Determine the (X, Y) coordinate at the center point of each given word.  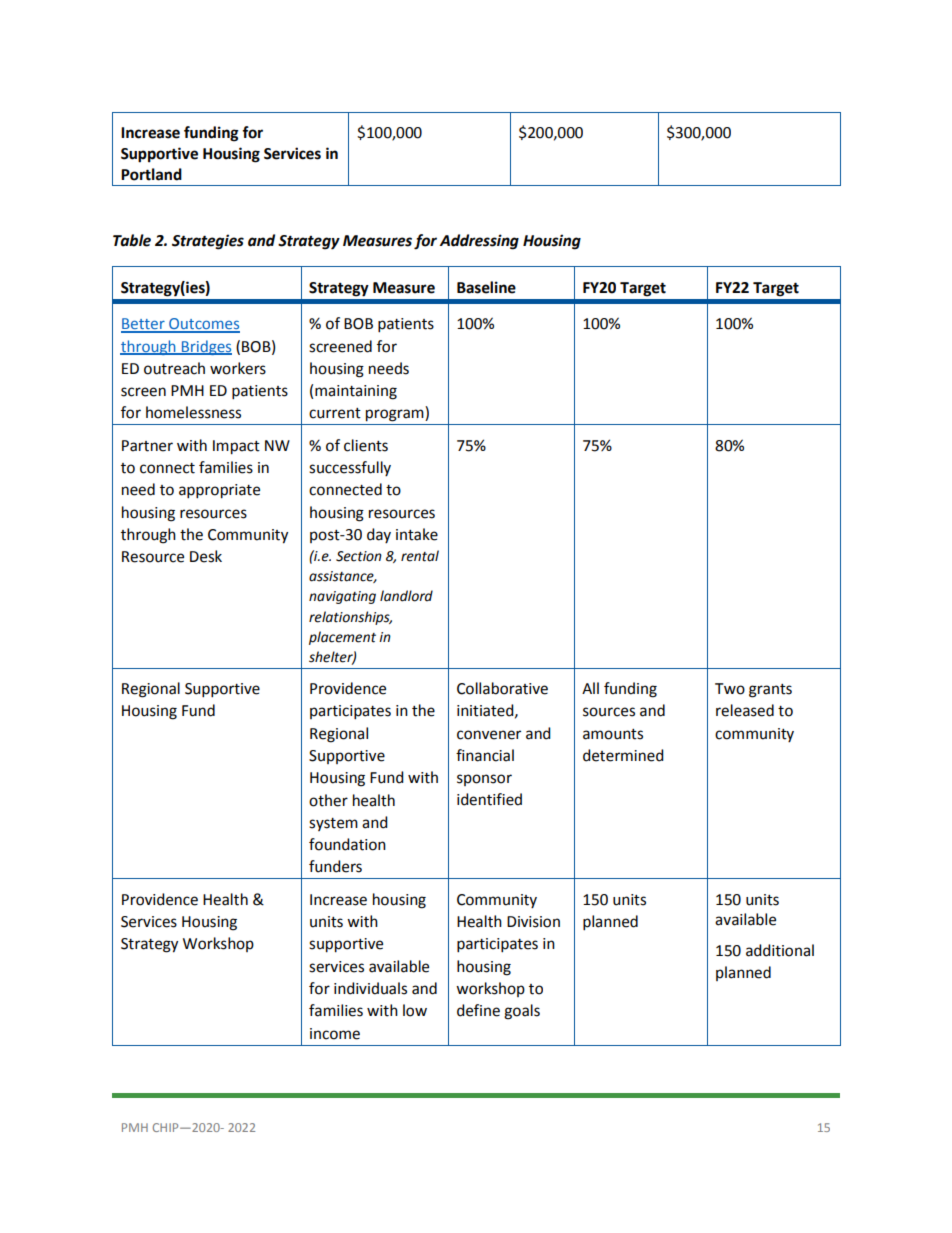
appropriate (219, 491)
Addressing (479, 242)
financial (485, 755)
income (335, 1034)
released (745, 710)
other (328, 800)
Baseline (486, 287)
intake (417, 534)
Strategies (208, 242)
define (478, 1010)
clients (366, 445)
